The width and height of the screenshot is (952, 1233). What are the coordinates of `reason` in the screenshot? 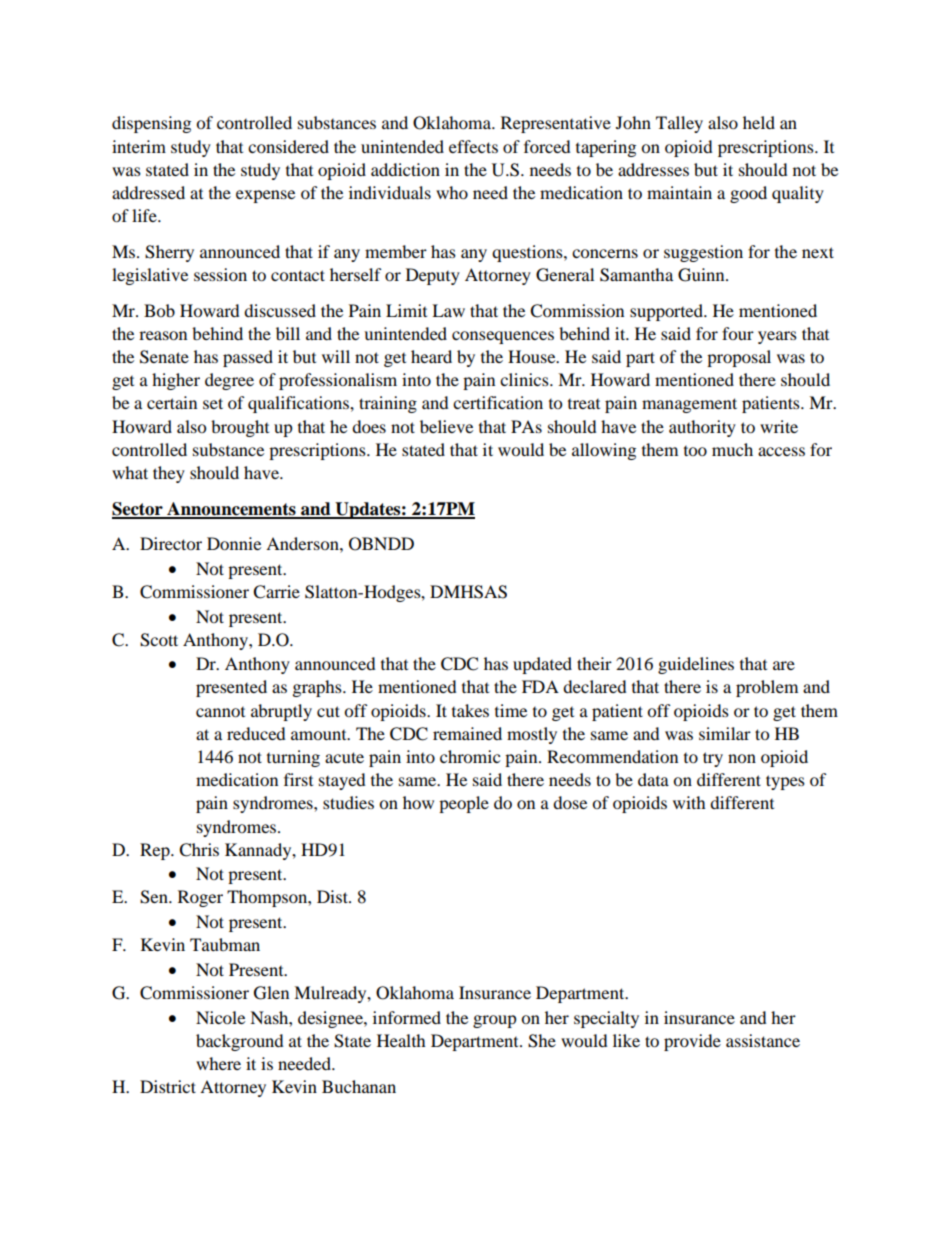 It's located at (163, 335).
